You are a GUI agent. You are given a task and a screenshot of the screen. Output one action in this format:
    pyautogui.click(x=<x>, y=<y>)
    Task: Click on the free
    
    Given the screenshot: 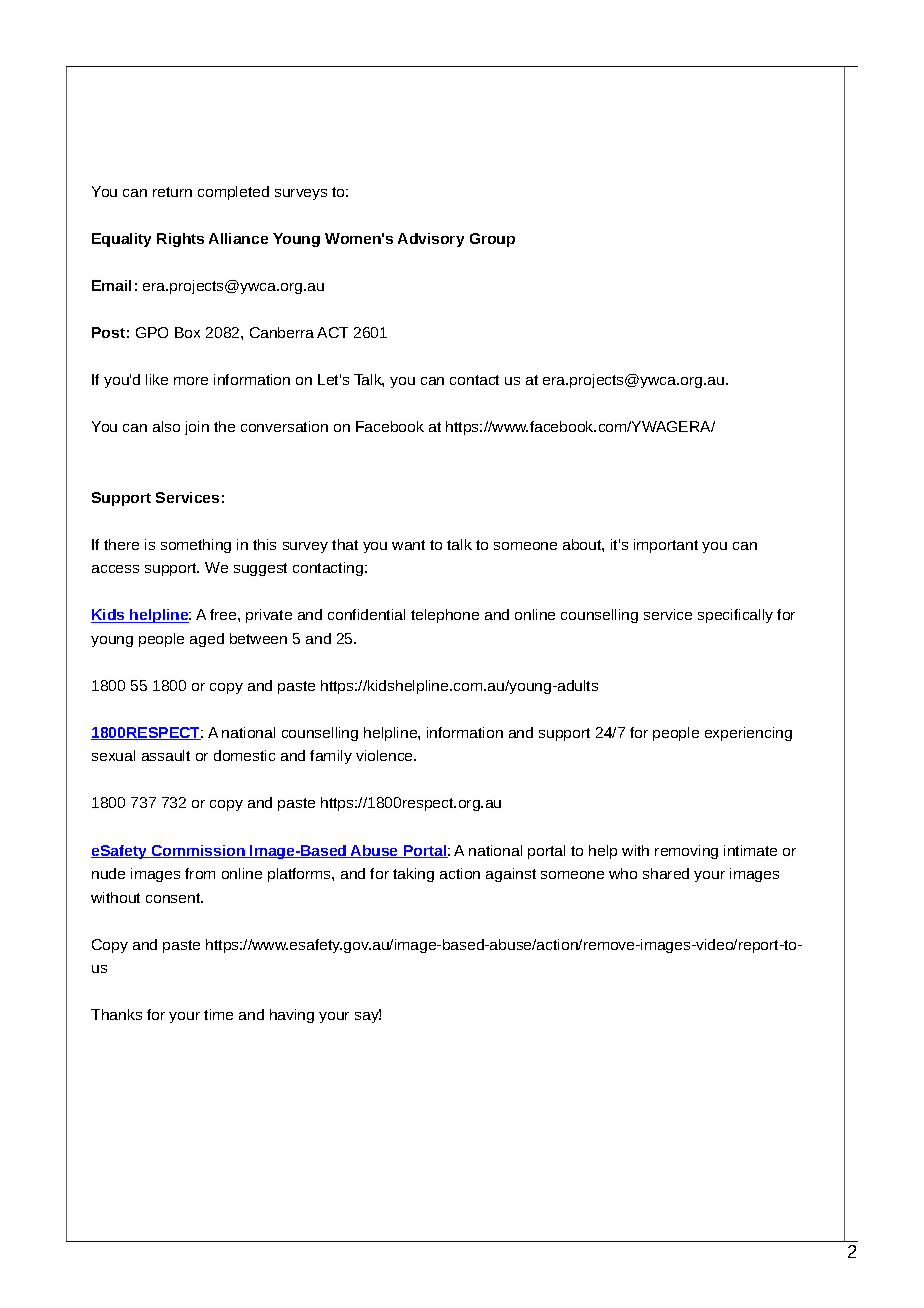 What is the action you would take?
    pyautogui.click(x=224, y=614)
